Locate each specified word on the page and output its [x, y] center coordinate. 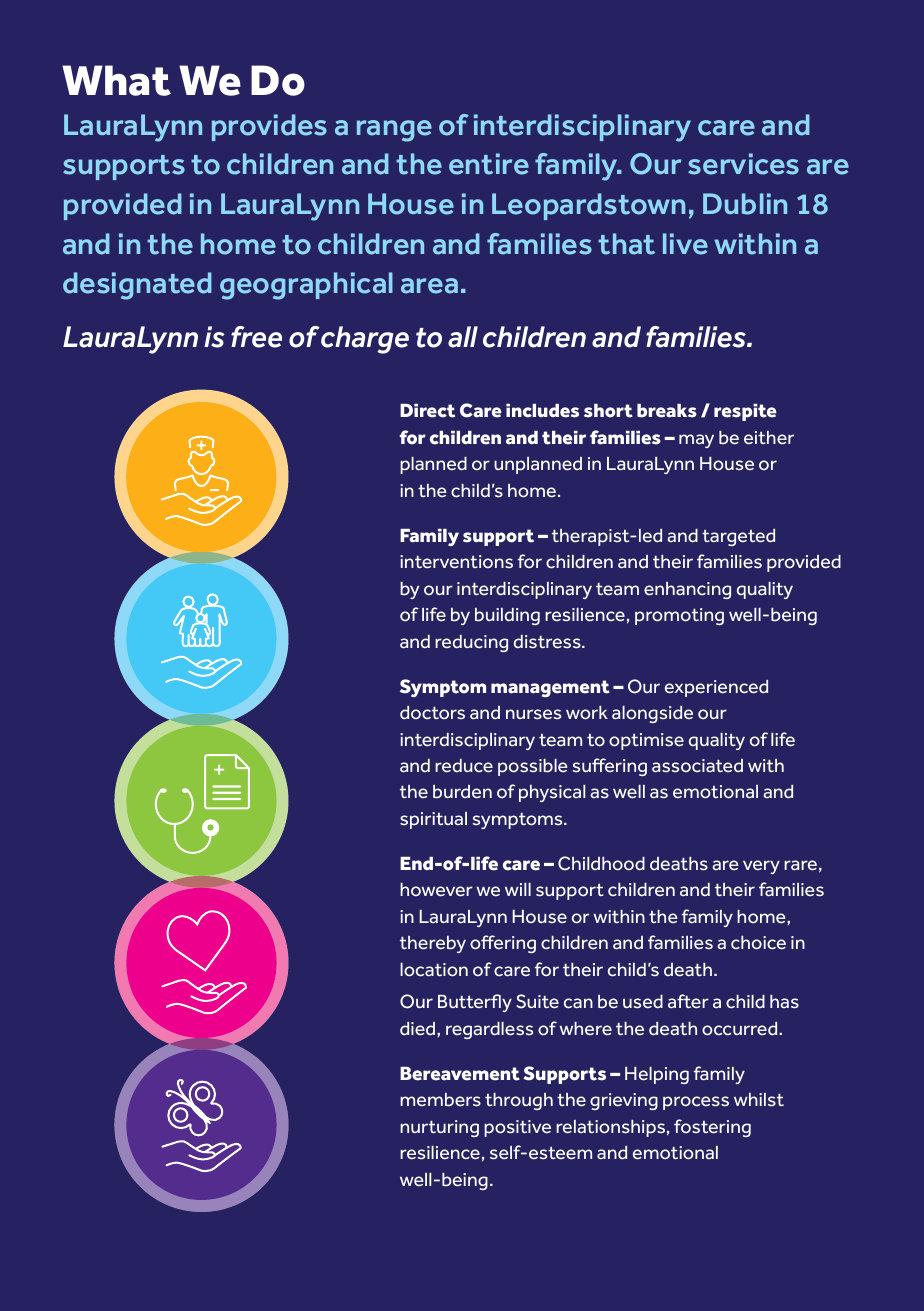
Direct [427, 411]
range [394, 131]
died [419, 1029]
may [696, 441]
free [256, 337]
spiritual [433, 820]
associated [697, 766]
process [696, 1103]
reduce [464, 766]
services [743, 164]
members [440, 1100]
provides [269, 127]
